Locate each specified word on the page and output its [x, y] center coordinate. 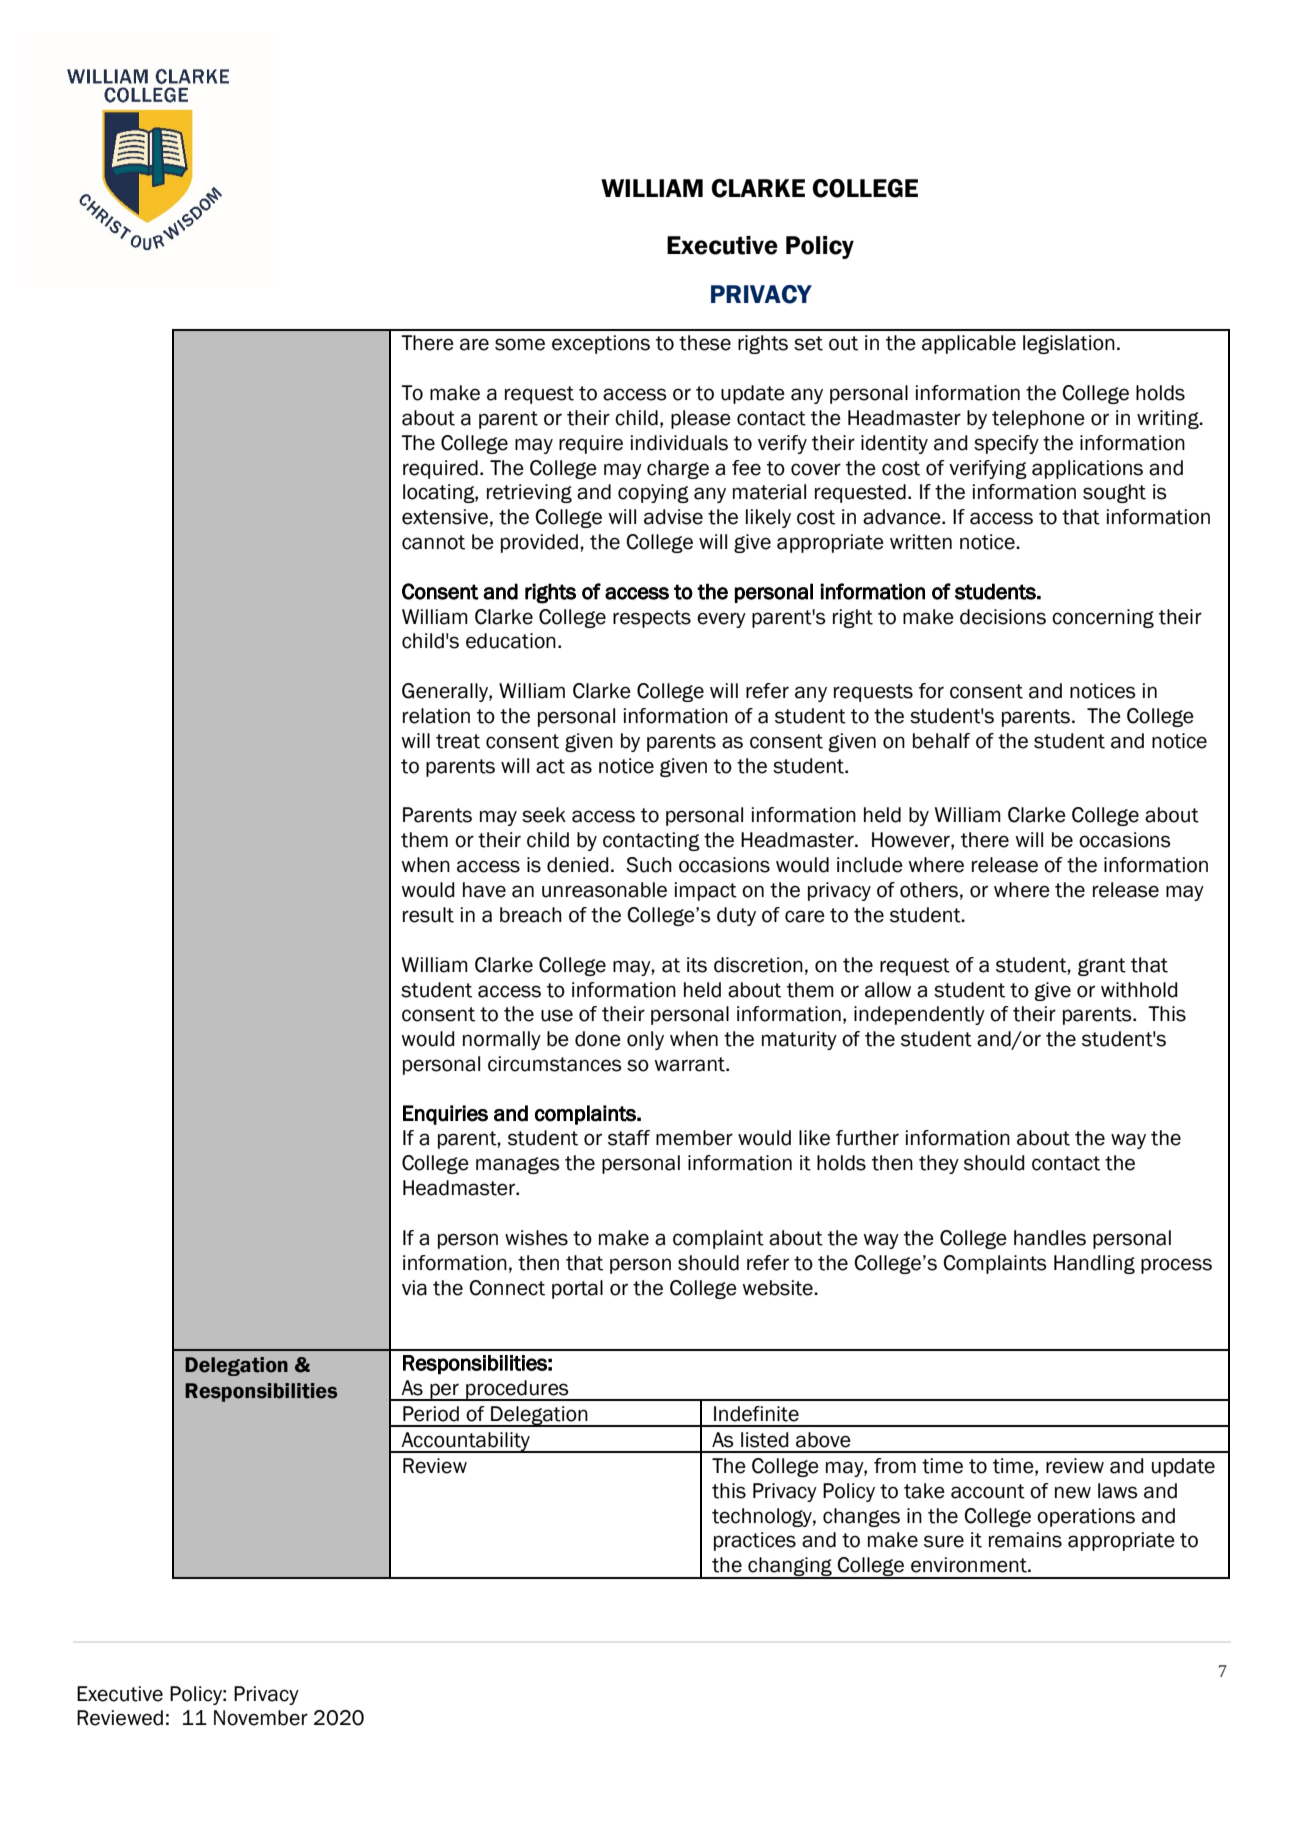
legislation [1069, 344]
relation [436, 716]
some [520, 344]
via [414, 1288]
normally [502, 1040]
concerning [1103, 618]
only [645, 1040]
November [261, 1718]
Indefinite [756, 1414]
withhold [1139, 990]
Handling [1094, 1264]
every [721, 620]
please [701, 419]
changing [790, 1568]
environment [970, 1565]
